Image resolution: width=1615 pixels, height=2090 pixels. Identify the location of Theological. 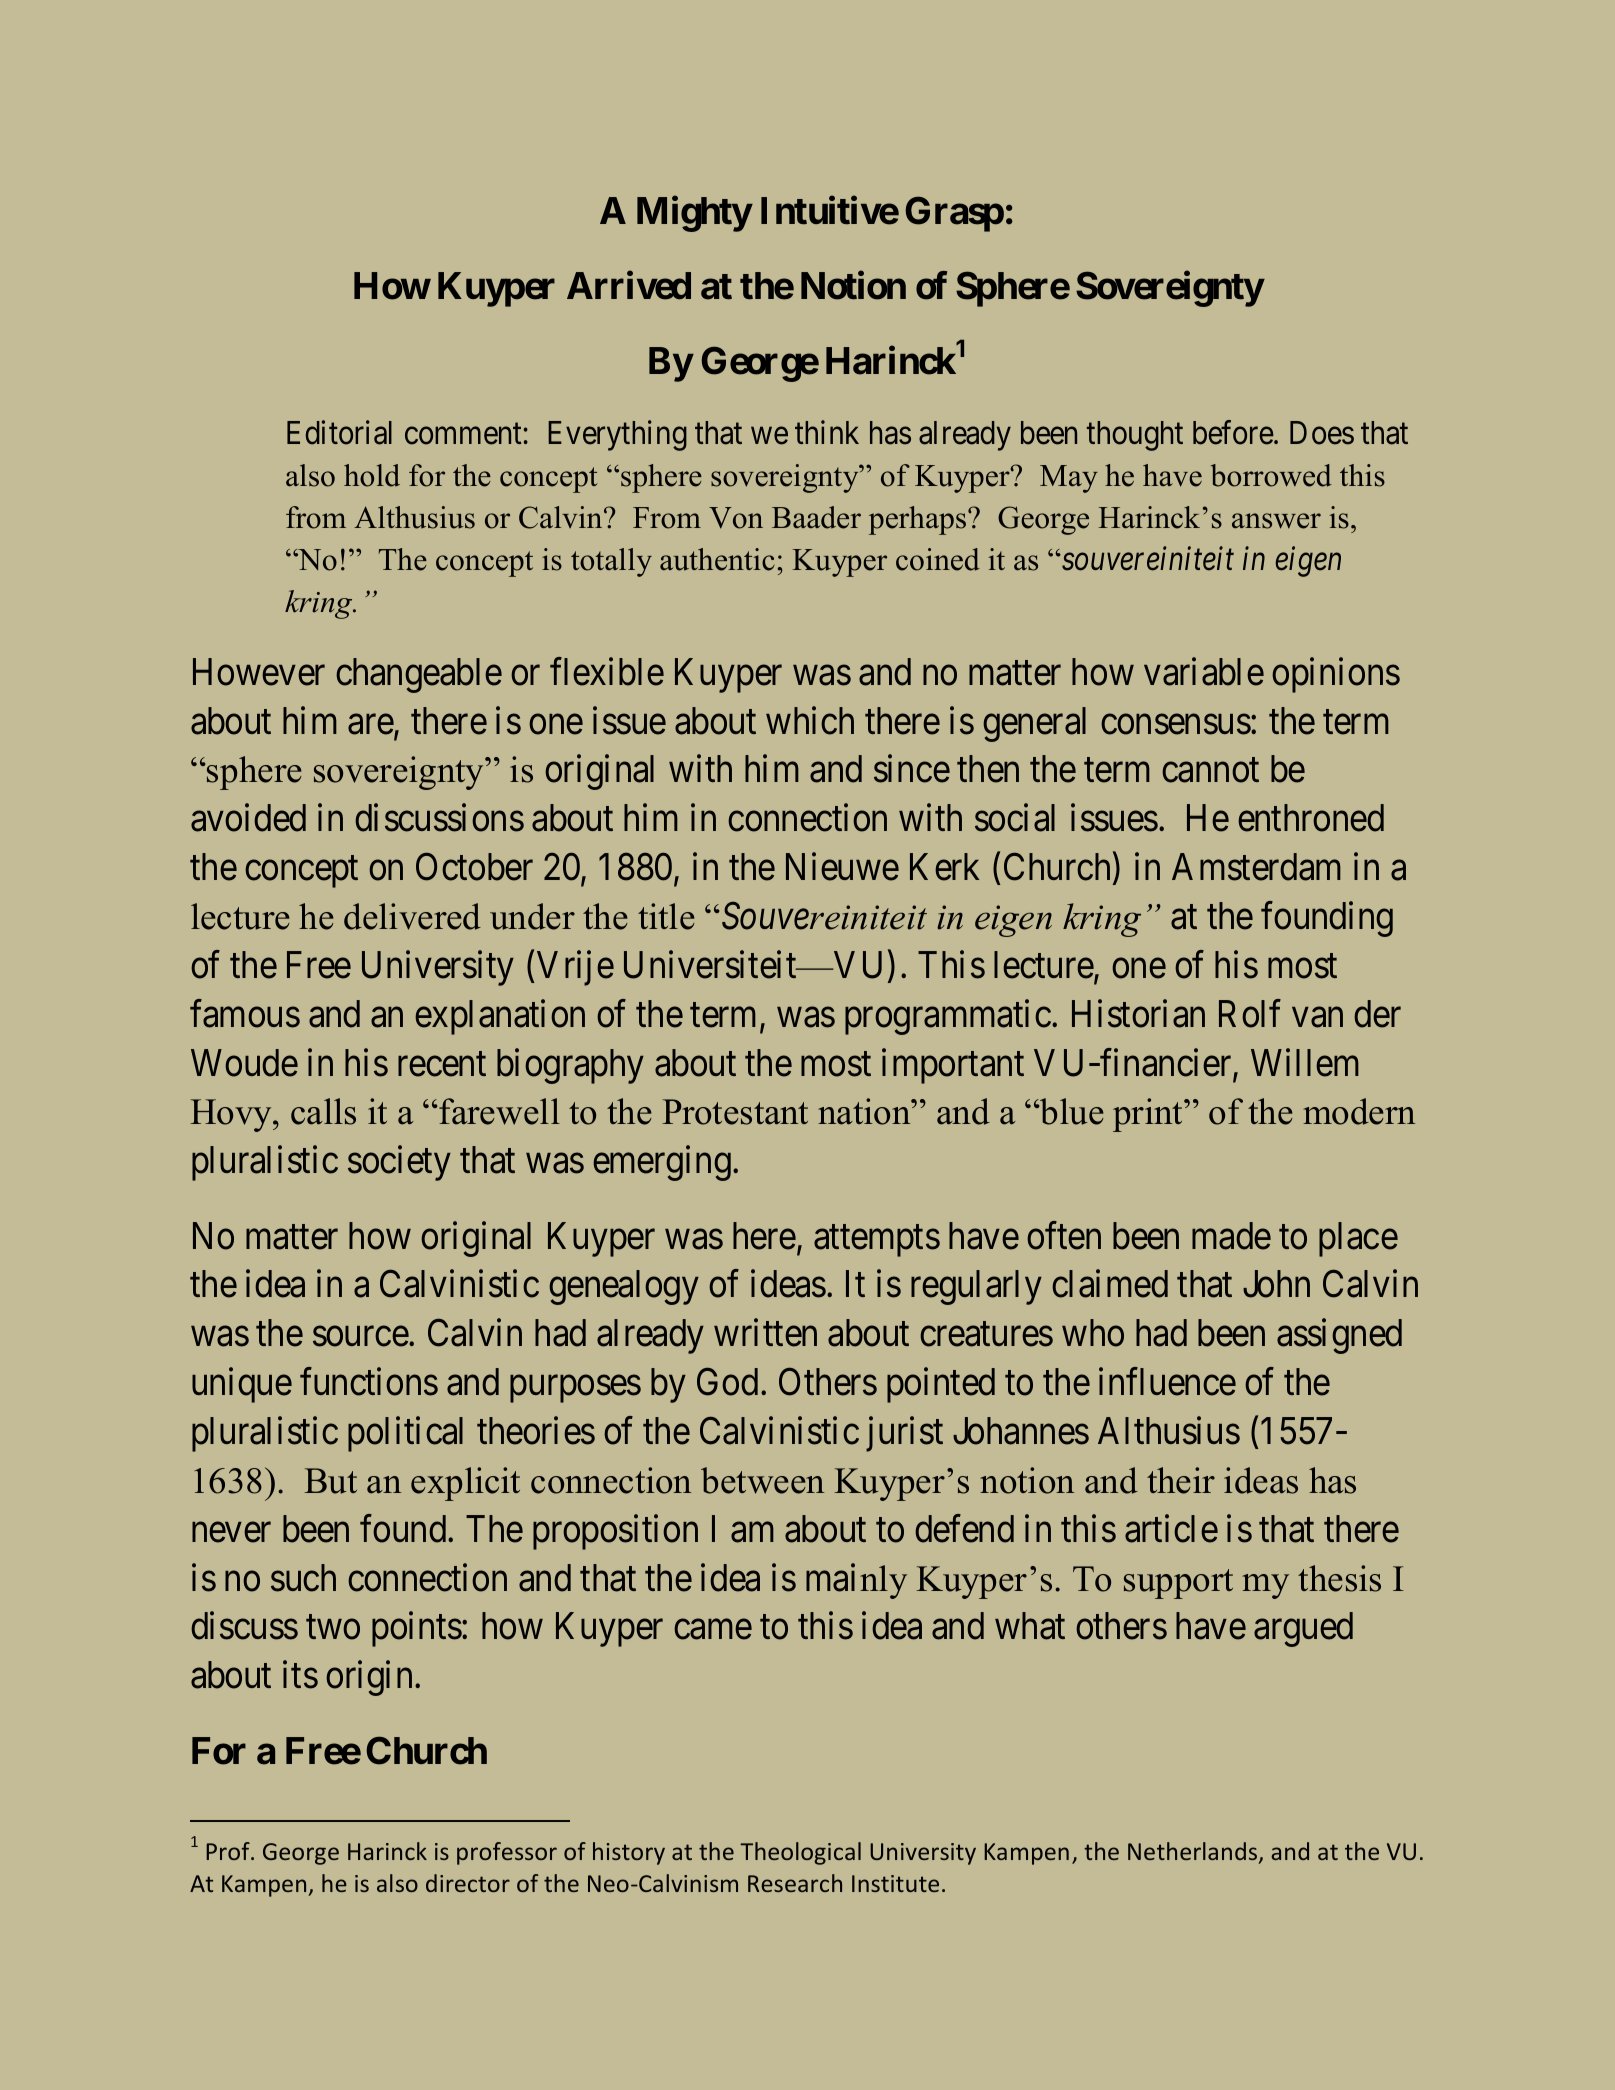
(800, 1853).
